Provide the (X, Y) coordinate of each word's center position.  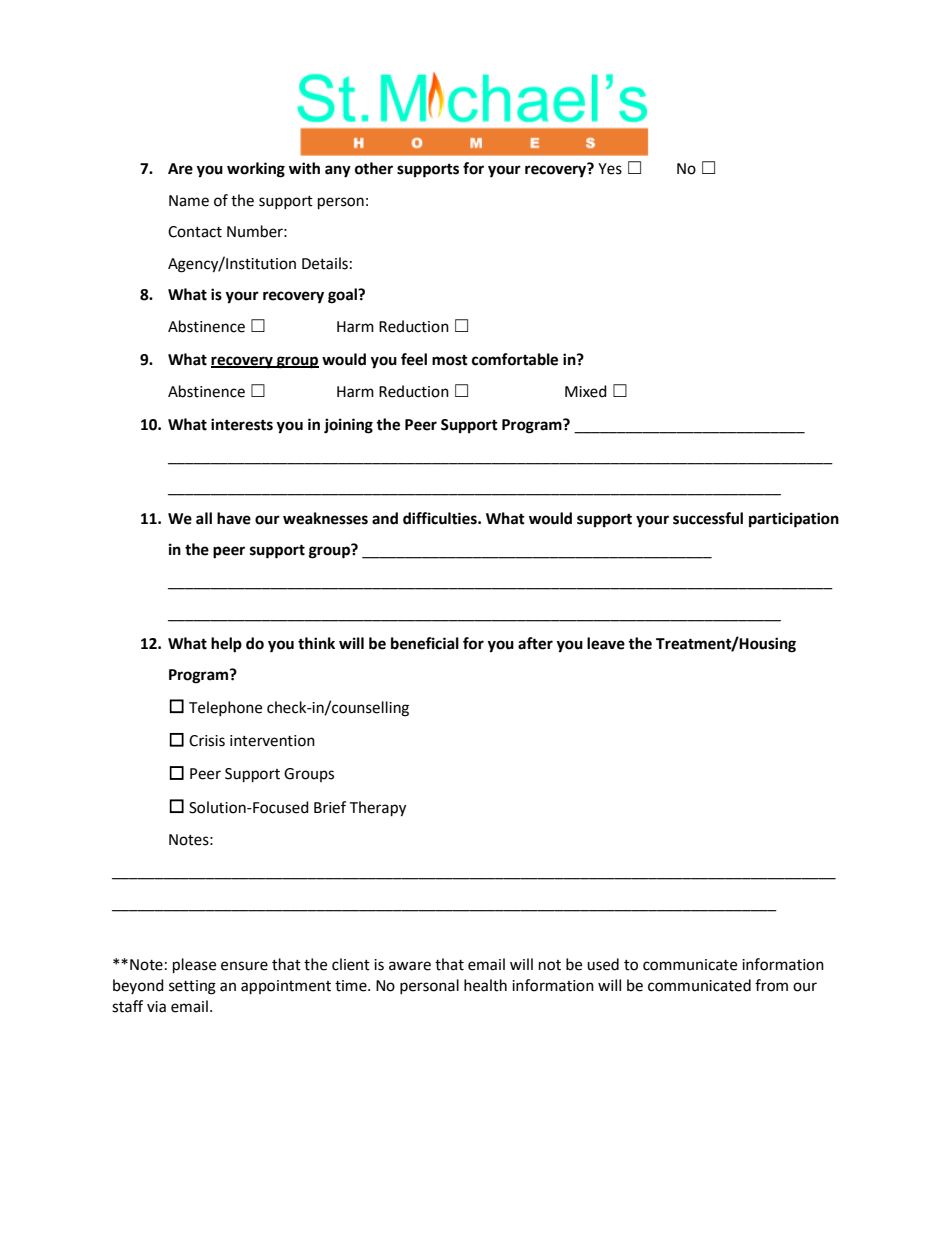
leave (606, 643)
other (374, 168)
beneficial (425, 643)
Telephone (225, 708)
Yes (610, 169)
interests (242, 424)
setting (192, 987)
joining (348, 426)
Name (189, 201)
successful (708, 518)
